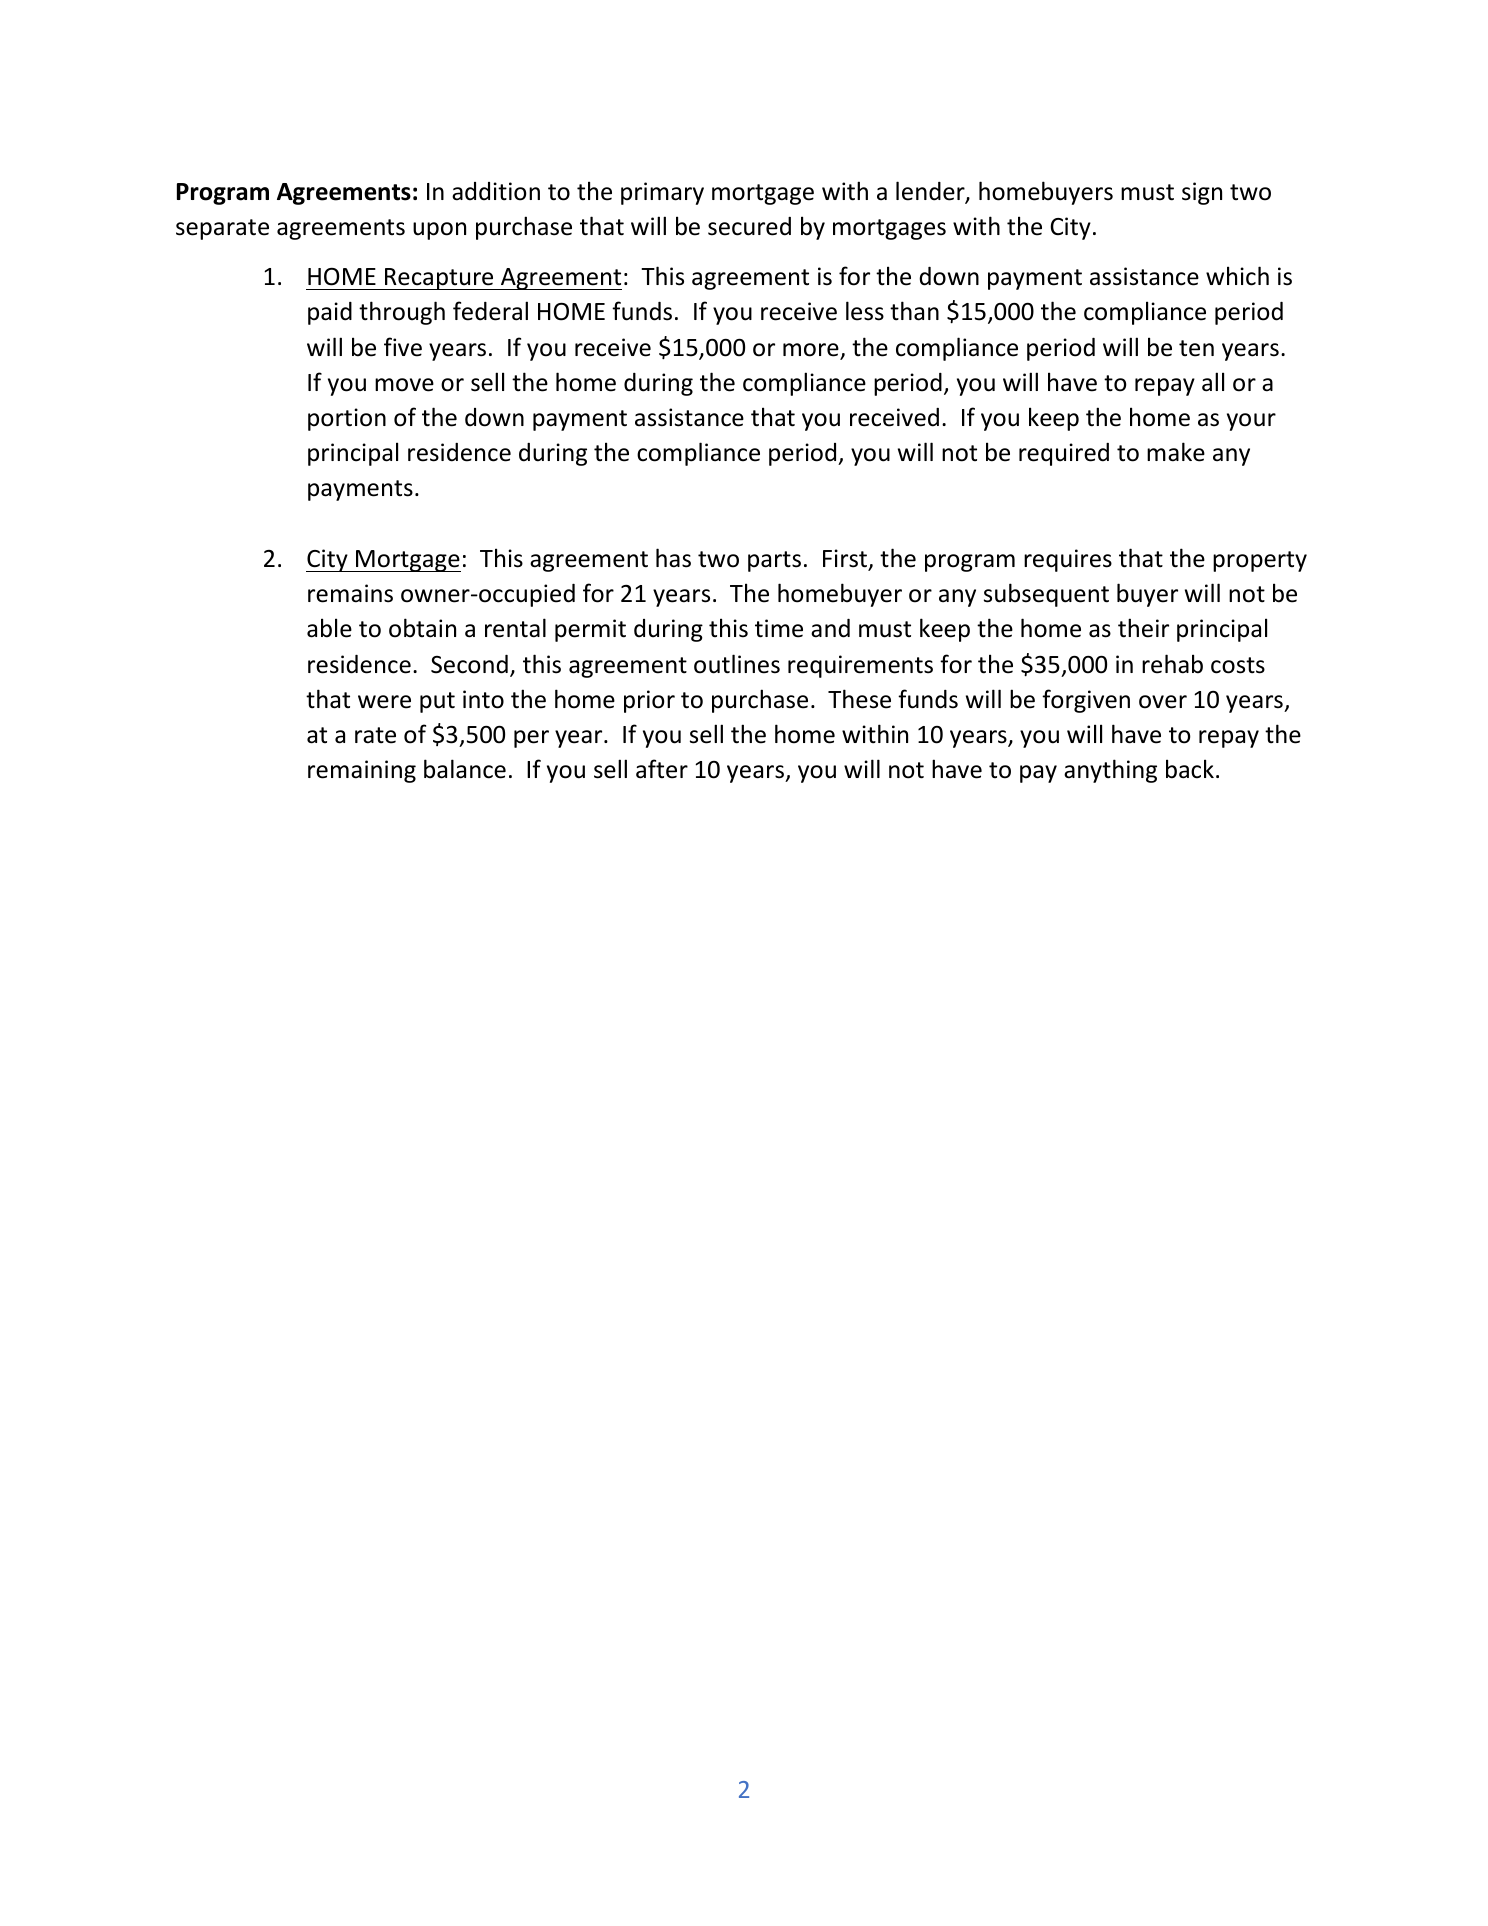 The height and width of the page is (1926, 1488). Describe the element at coordinates (347, 419) in the page. I see `portion` at that location.
